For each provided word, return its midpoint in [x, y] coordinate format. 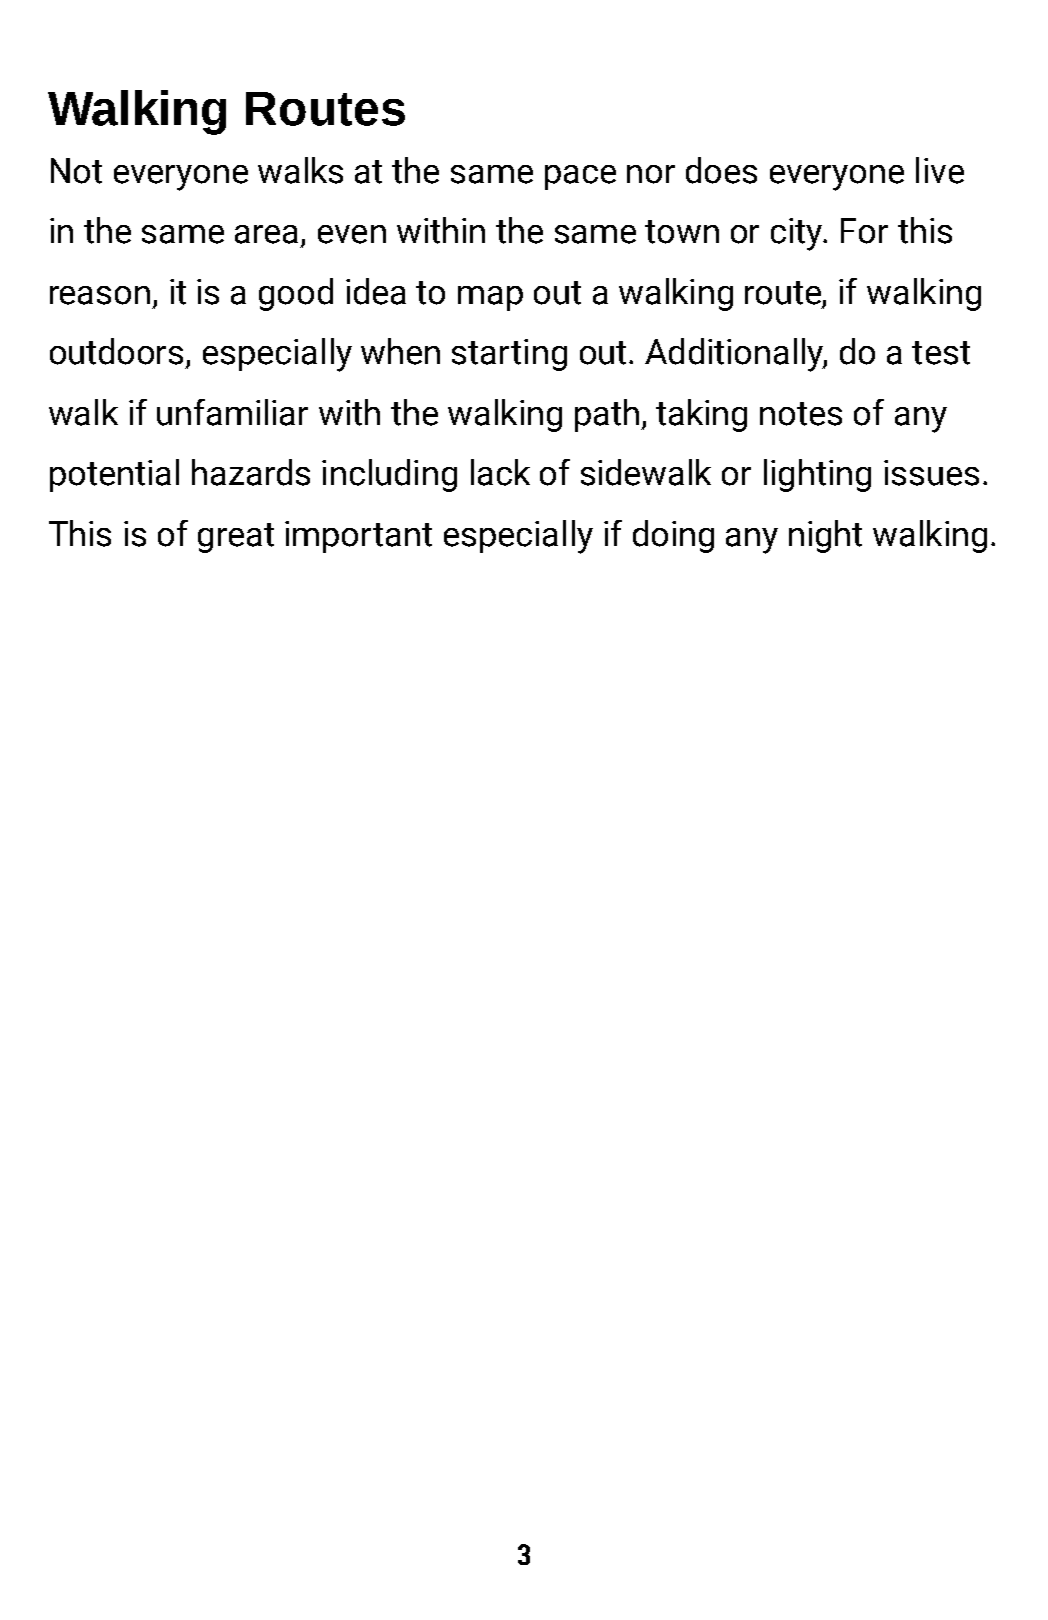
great [236, 538]
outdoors [116, 351]
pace [580, 177]
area [266, 234]
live [940, 170]
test [941, 353]
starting [509, 355]
